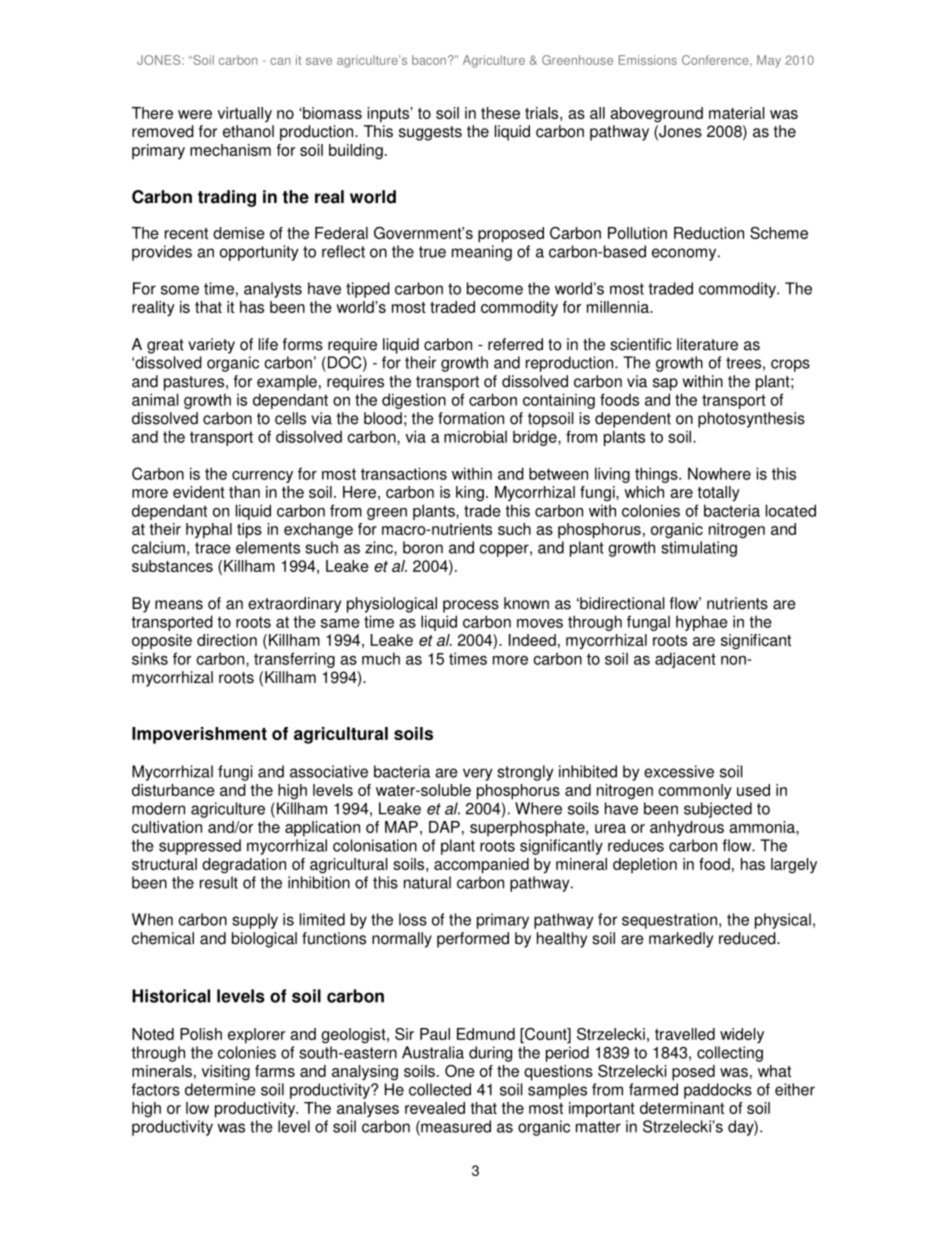 This screenshot has height=1233, width=952. Describe the element at coordinates (481, 866) in the screenshot. I see `accompanied` at that location.
